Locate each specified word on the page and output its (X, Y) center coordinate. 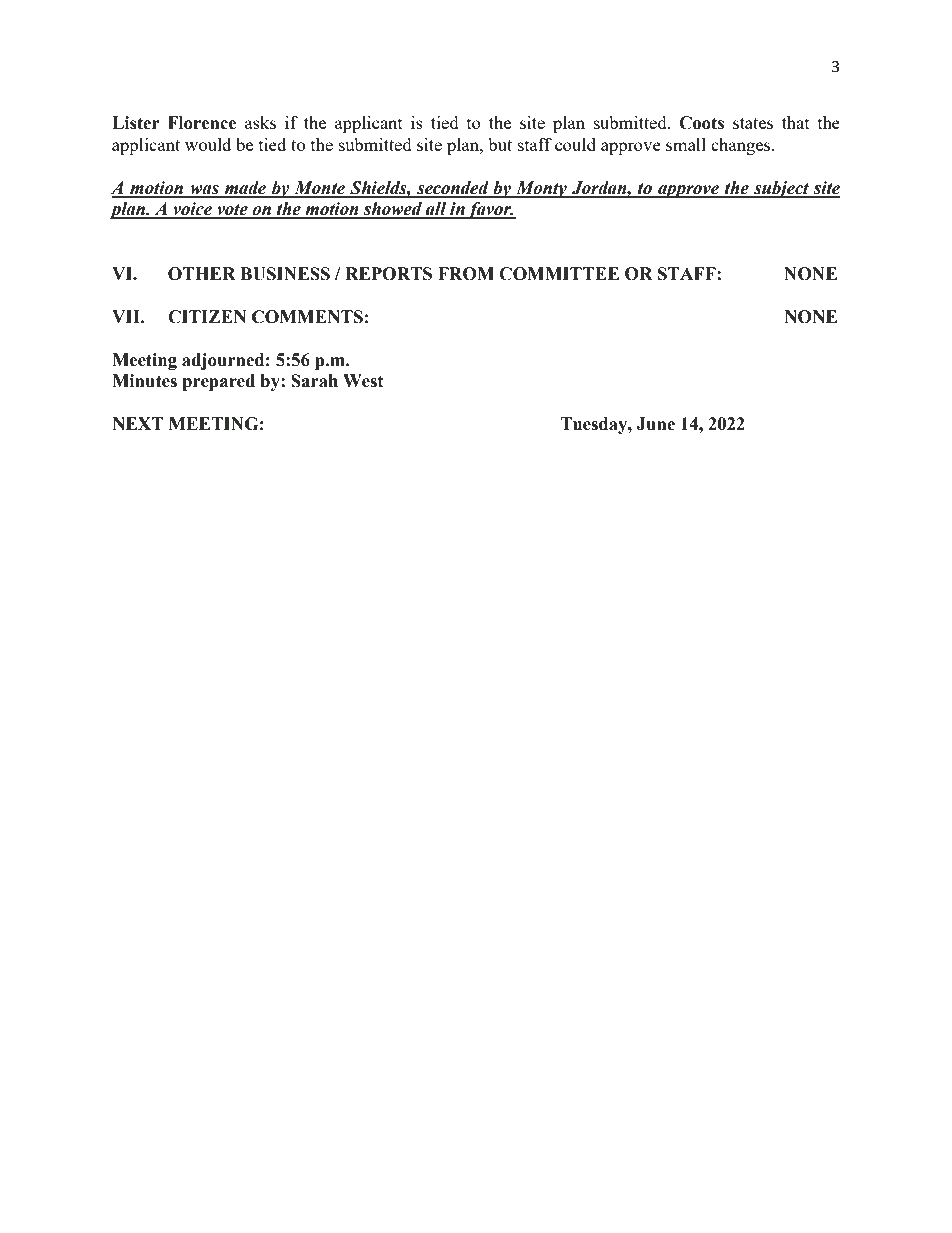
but (500, 144)
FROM (466, 274)
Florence (202, 123)
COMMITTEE (559, 274)
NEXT (138, 423)
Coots (701, 123)
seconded (453, 189)
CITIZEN (207, 317)
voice (193, 210)
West (363, 381)
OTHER (202, 274)
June (655, 424)
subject (782, 189)
